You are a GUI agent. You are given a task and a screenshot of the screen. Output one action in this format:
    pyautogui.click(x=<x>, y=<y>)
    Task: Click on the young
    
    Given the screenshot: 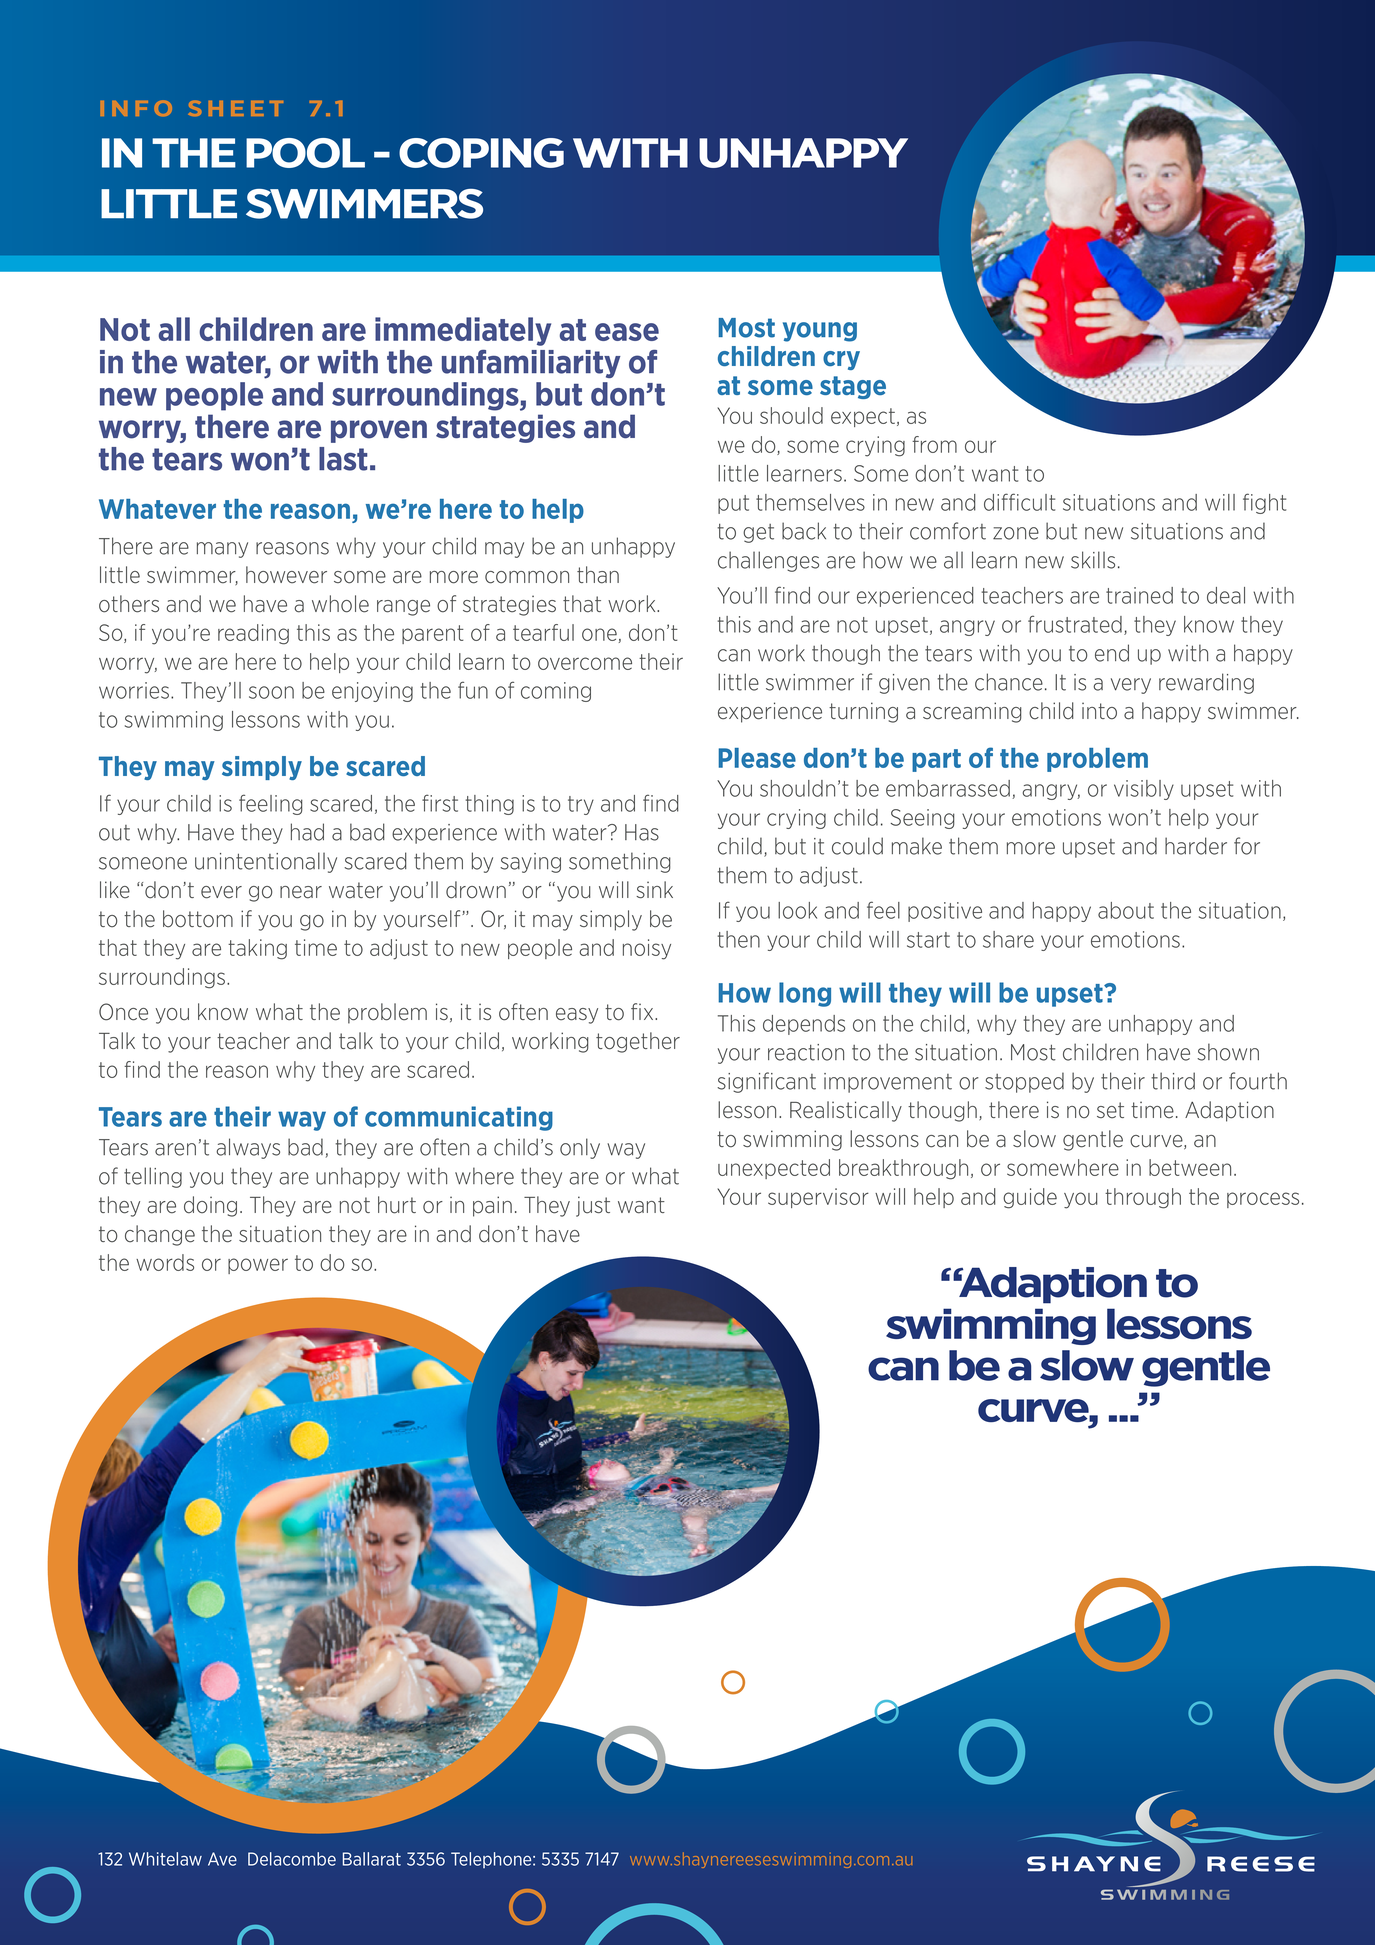 What is the action you would take?
    pyautogui.click(x=820, y=332)
